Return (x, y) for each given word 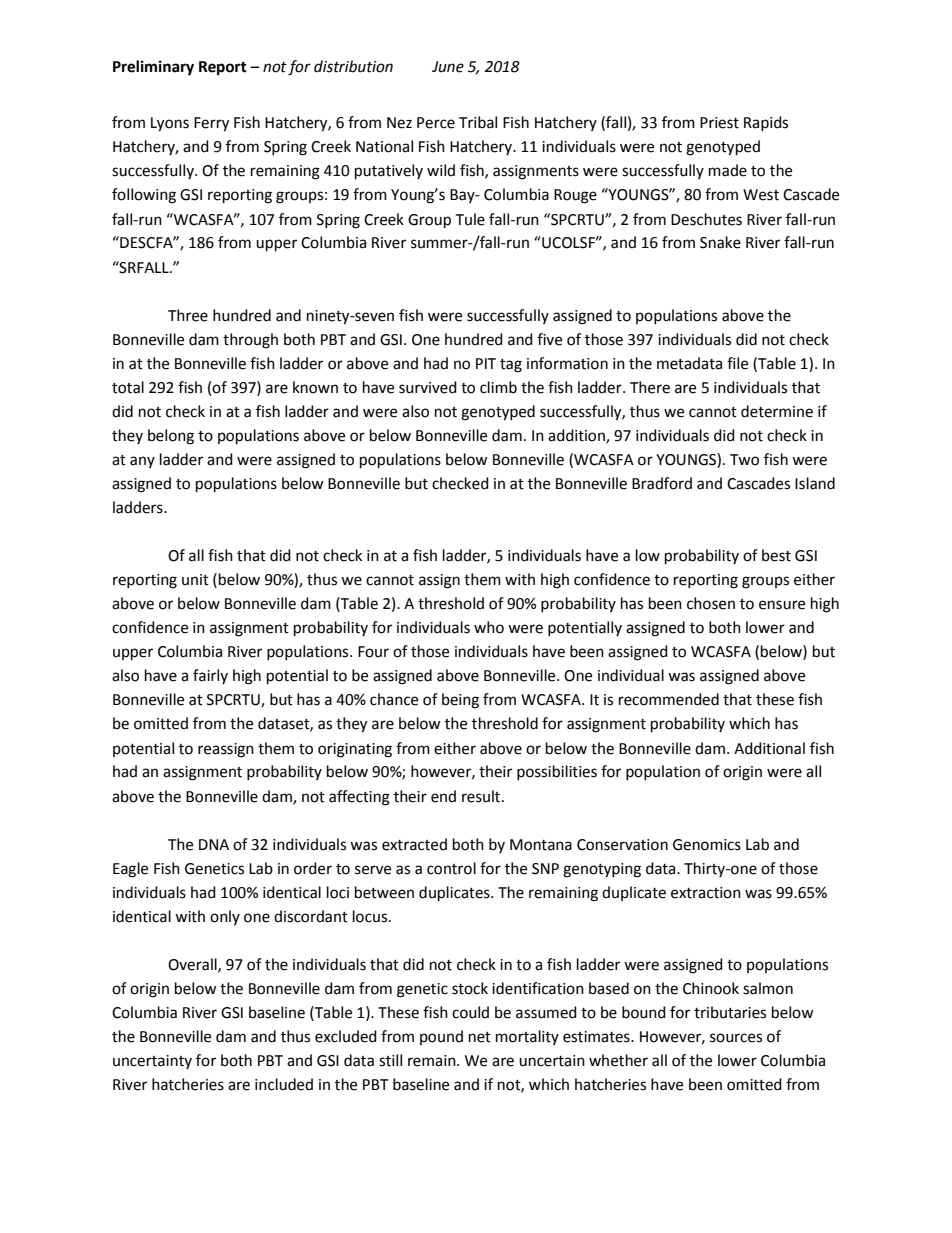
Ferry (211, 124)
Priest (719, 123)
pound (441, 1037)
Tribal (478, 122)
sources (736, 1038)
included (284, 1084)
